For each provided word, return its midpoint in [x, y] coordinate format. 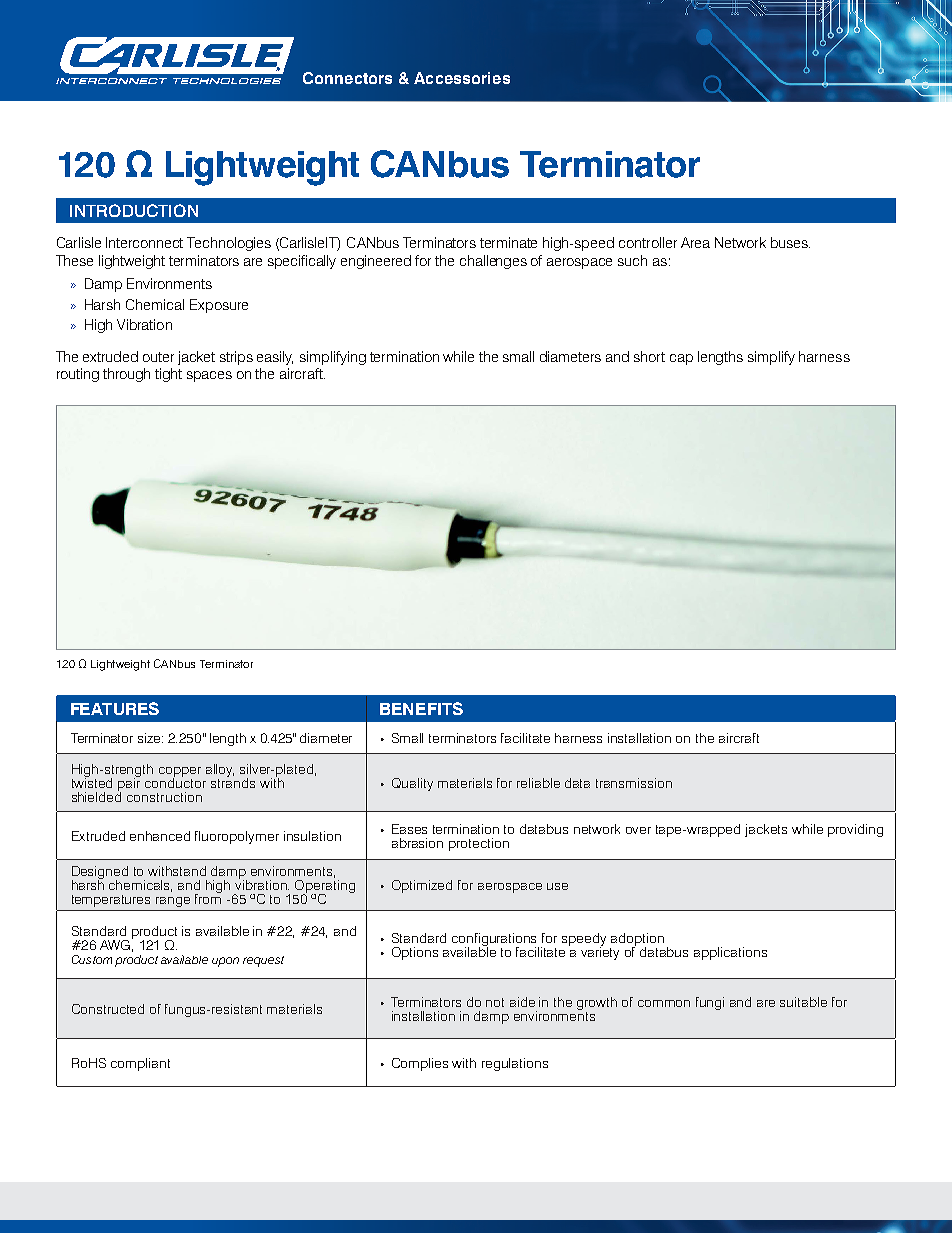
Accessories [462, 78]
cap [681, 359]
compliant [140, 1064]
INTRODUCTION [134, 210]
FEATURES [115, 708]
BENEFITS [421, 708]
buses [790, 242]
